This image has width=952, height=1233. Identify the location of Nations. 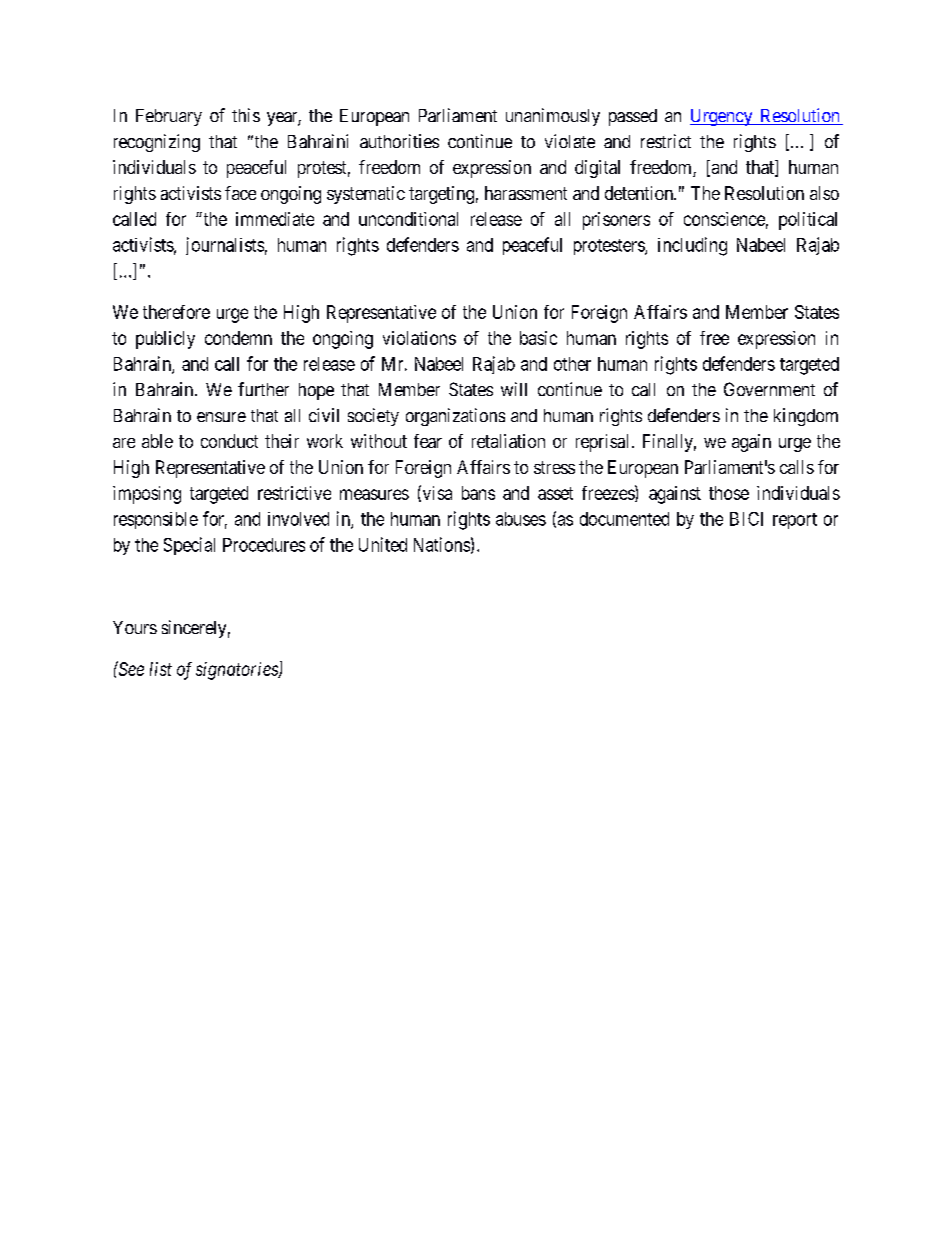
(442, 544).
